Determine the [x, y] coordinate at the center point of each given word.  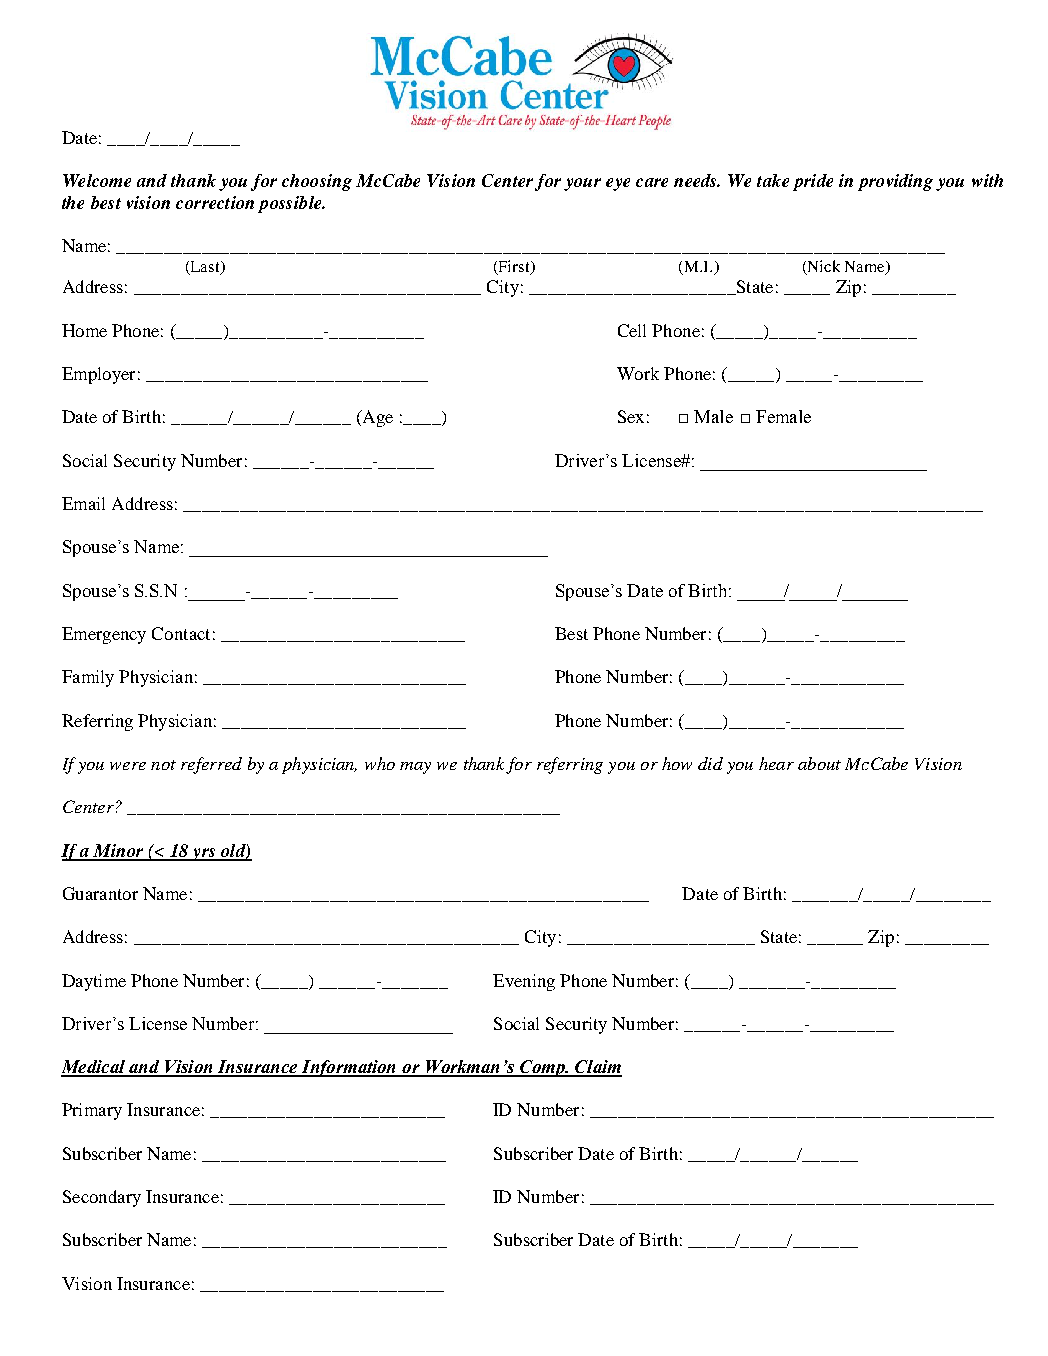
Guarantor [100, 893]
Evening [524, 982]
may [415, 768]
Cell [632, 330]
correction [215, 202]
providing [895, 182]
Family [88, 678]
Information [349, 1068]
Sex [631, 416]
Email [83, 503]
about [819, 763]
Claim [598, 1068]
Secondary [102, 1198]
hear [776, 763]
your [582, 184]
